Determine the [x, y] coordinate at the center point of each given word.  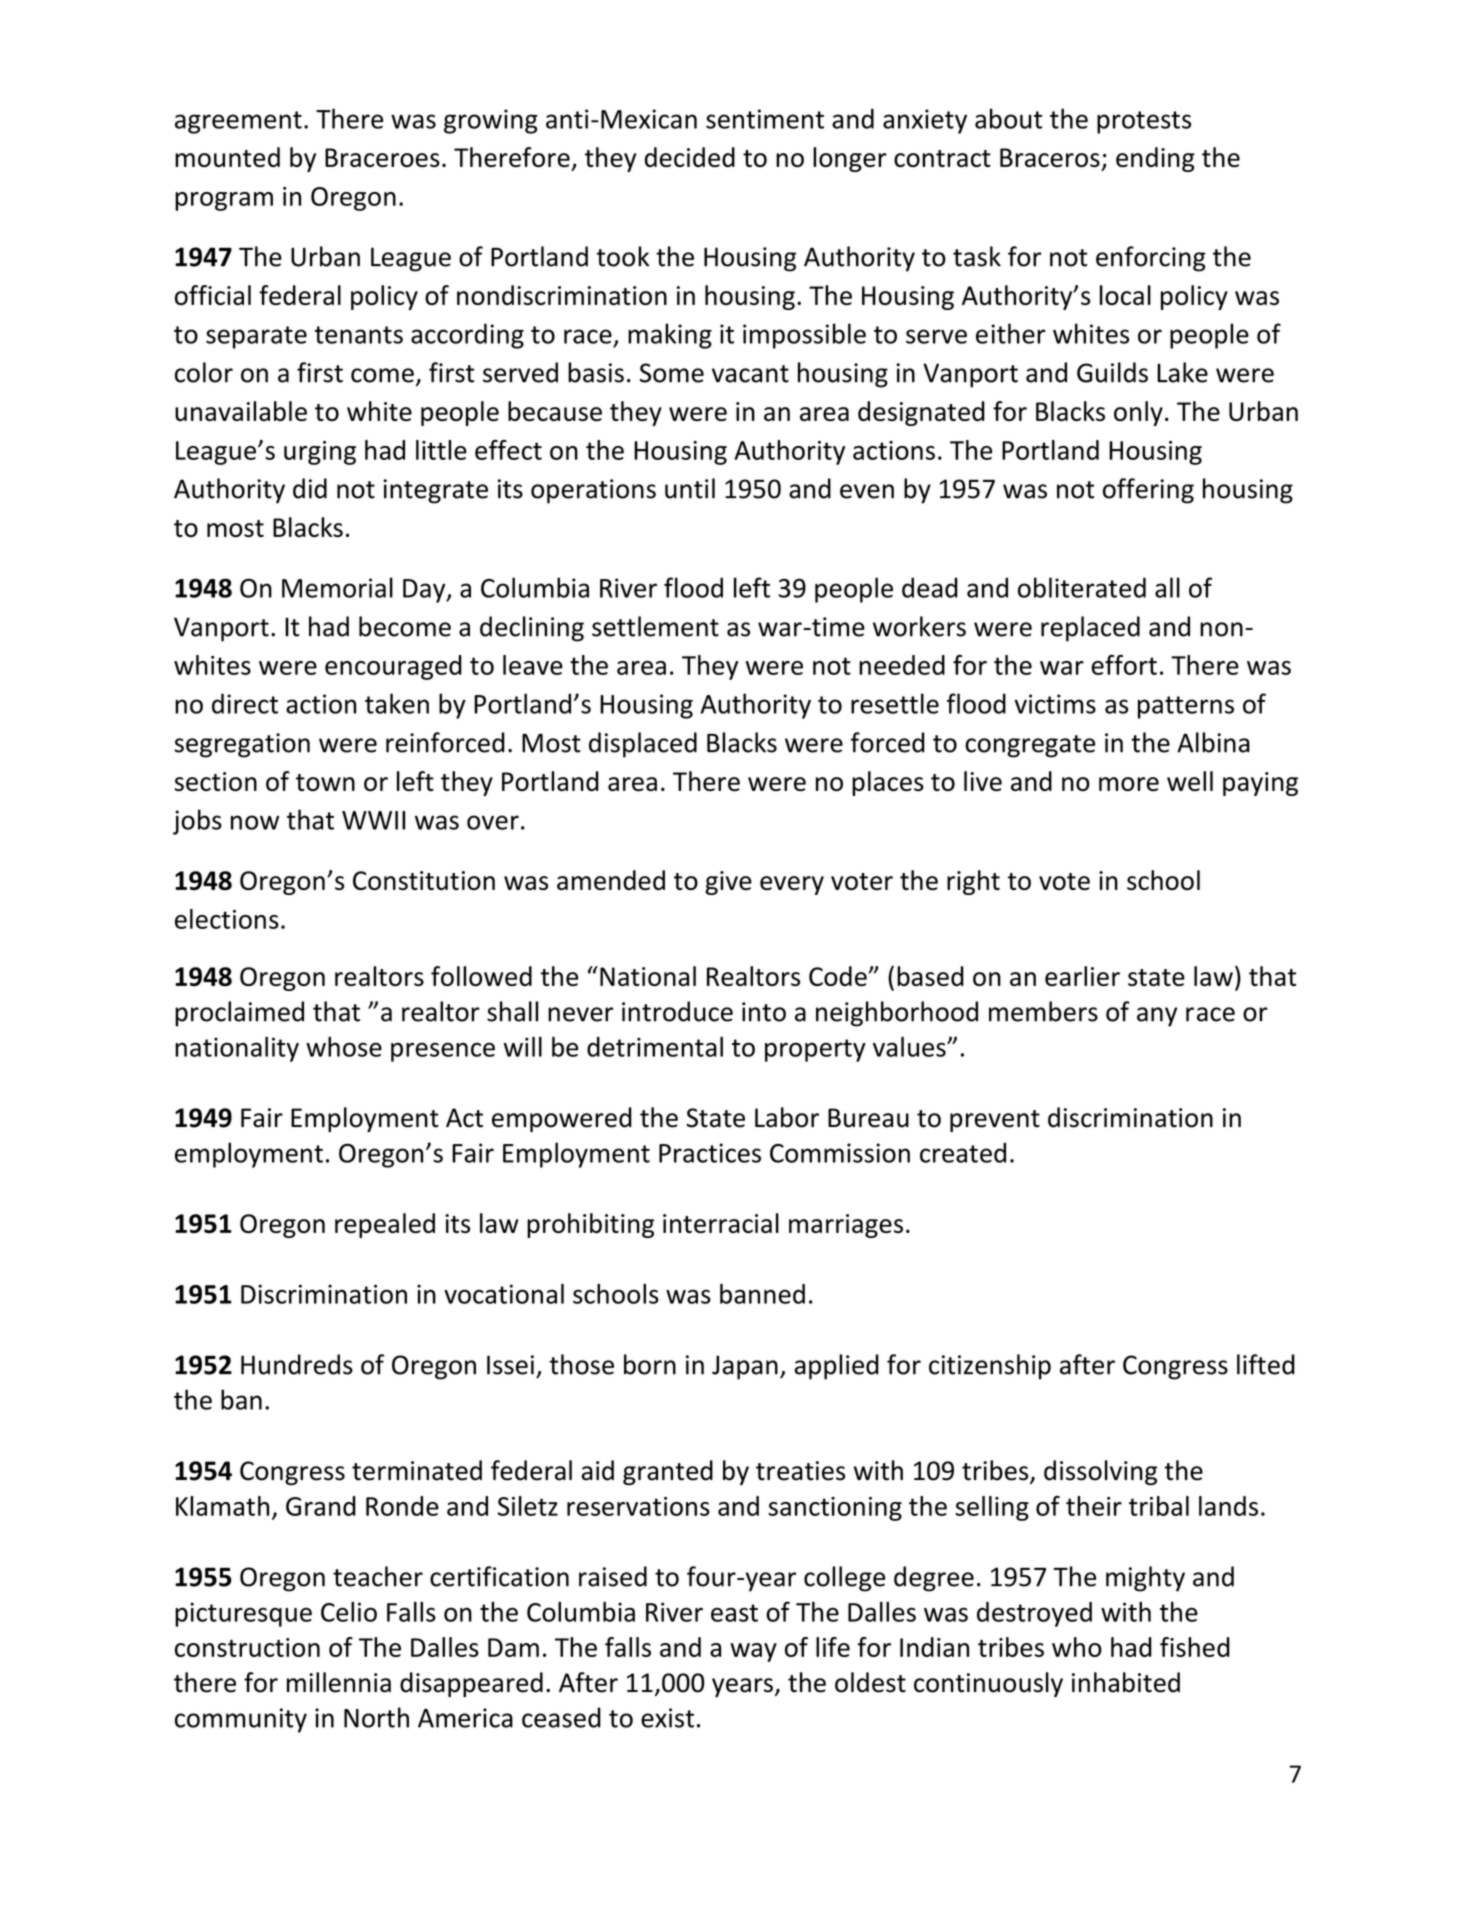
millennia [339, 1682]
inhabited [1126, 1682]
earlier [1082, 976]
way [753, 1652]
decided [690, 157]
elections [227, 919]
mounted [227, 157]
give [728, 883]
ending [1155, 159]
